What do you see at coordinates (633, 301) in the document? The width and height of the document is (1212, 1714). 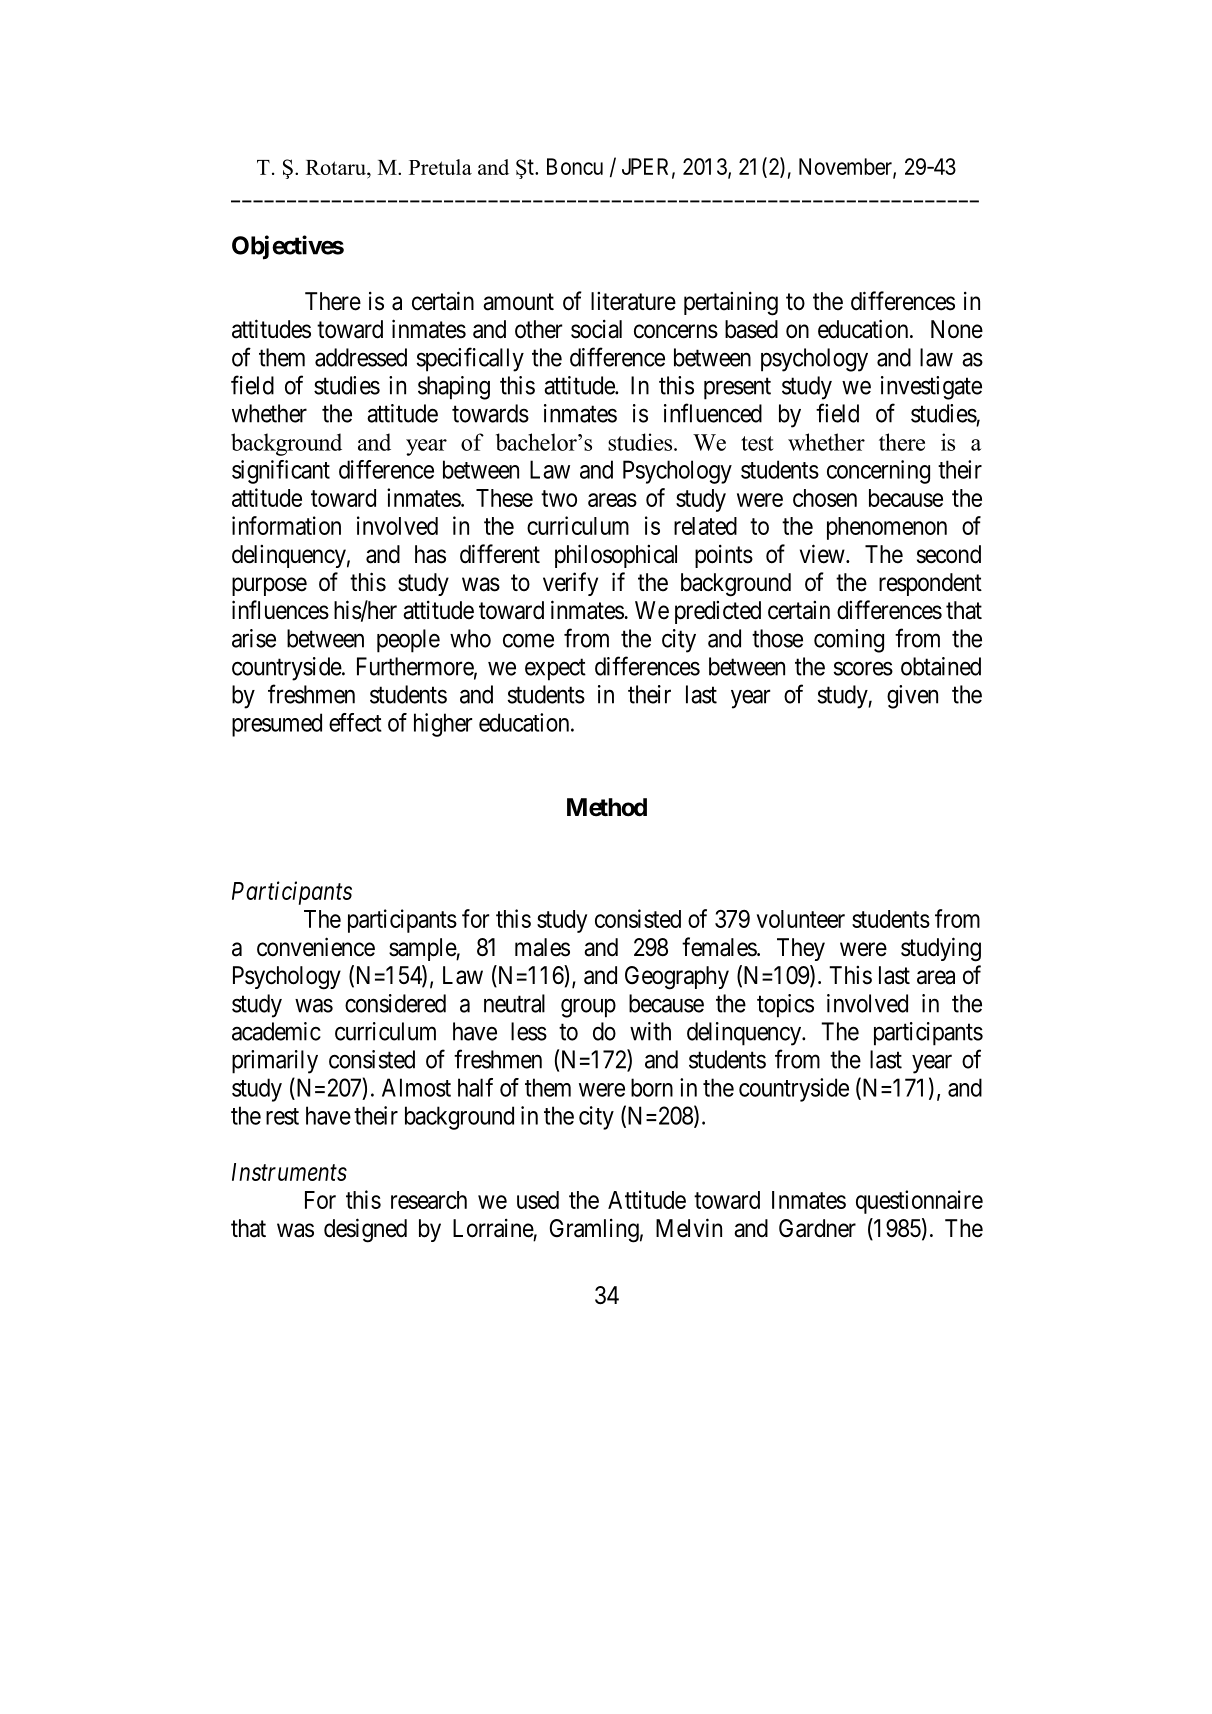 I see `literature` at bounding box center [633, 301].
